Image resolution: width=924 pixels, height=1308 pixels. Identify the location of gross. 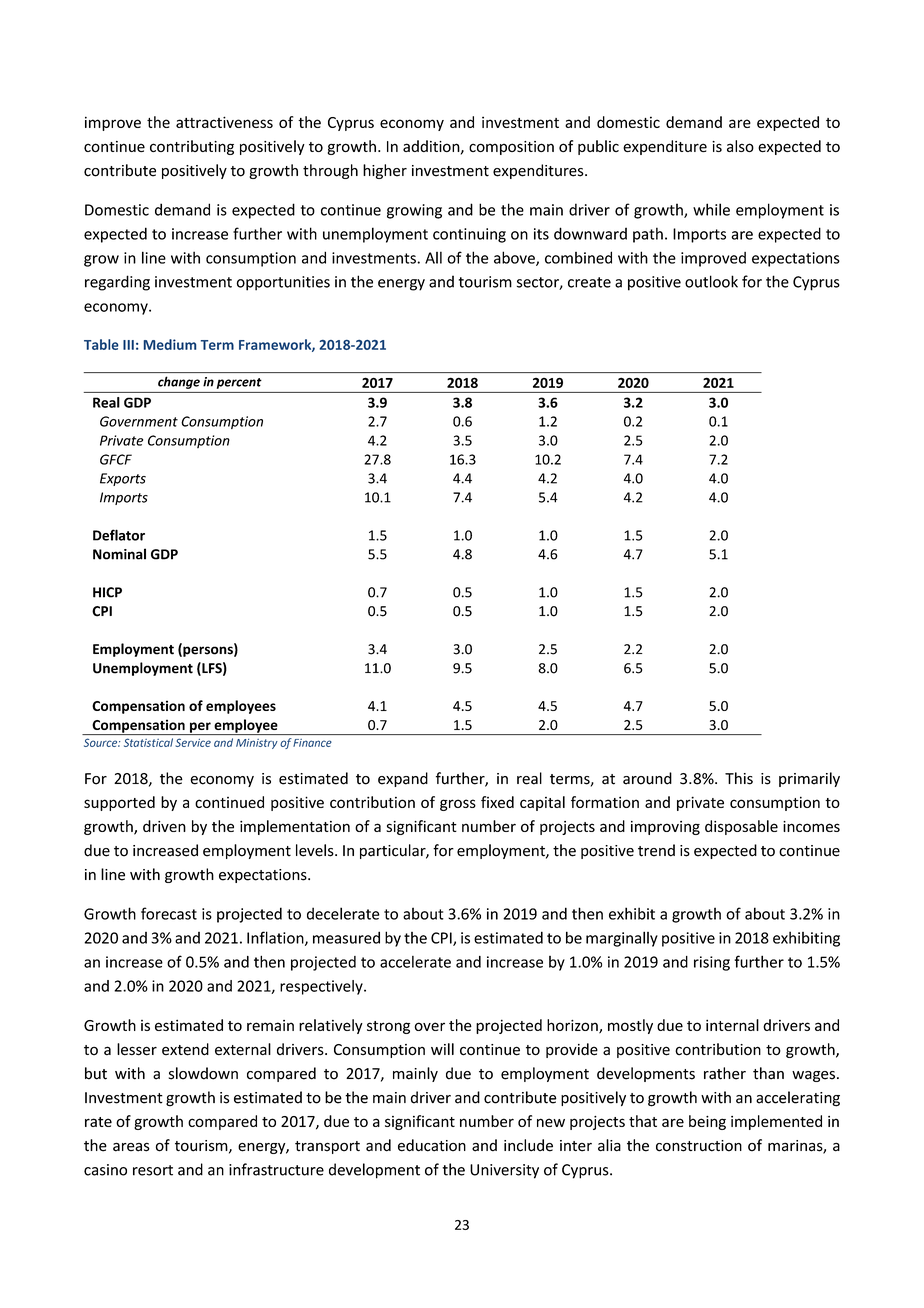
(458, 805).
